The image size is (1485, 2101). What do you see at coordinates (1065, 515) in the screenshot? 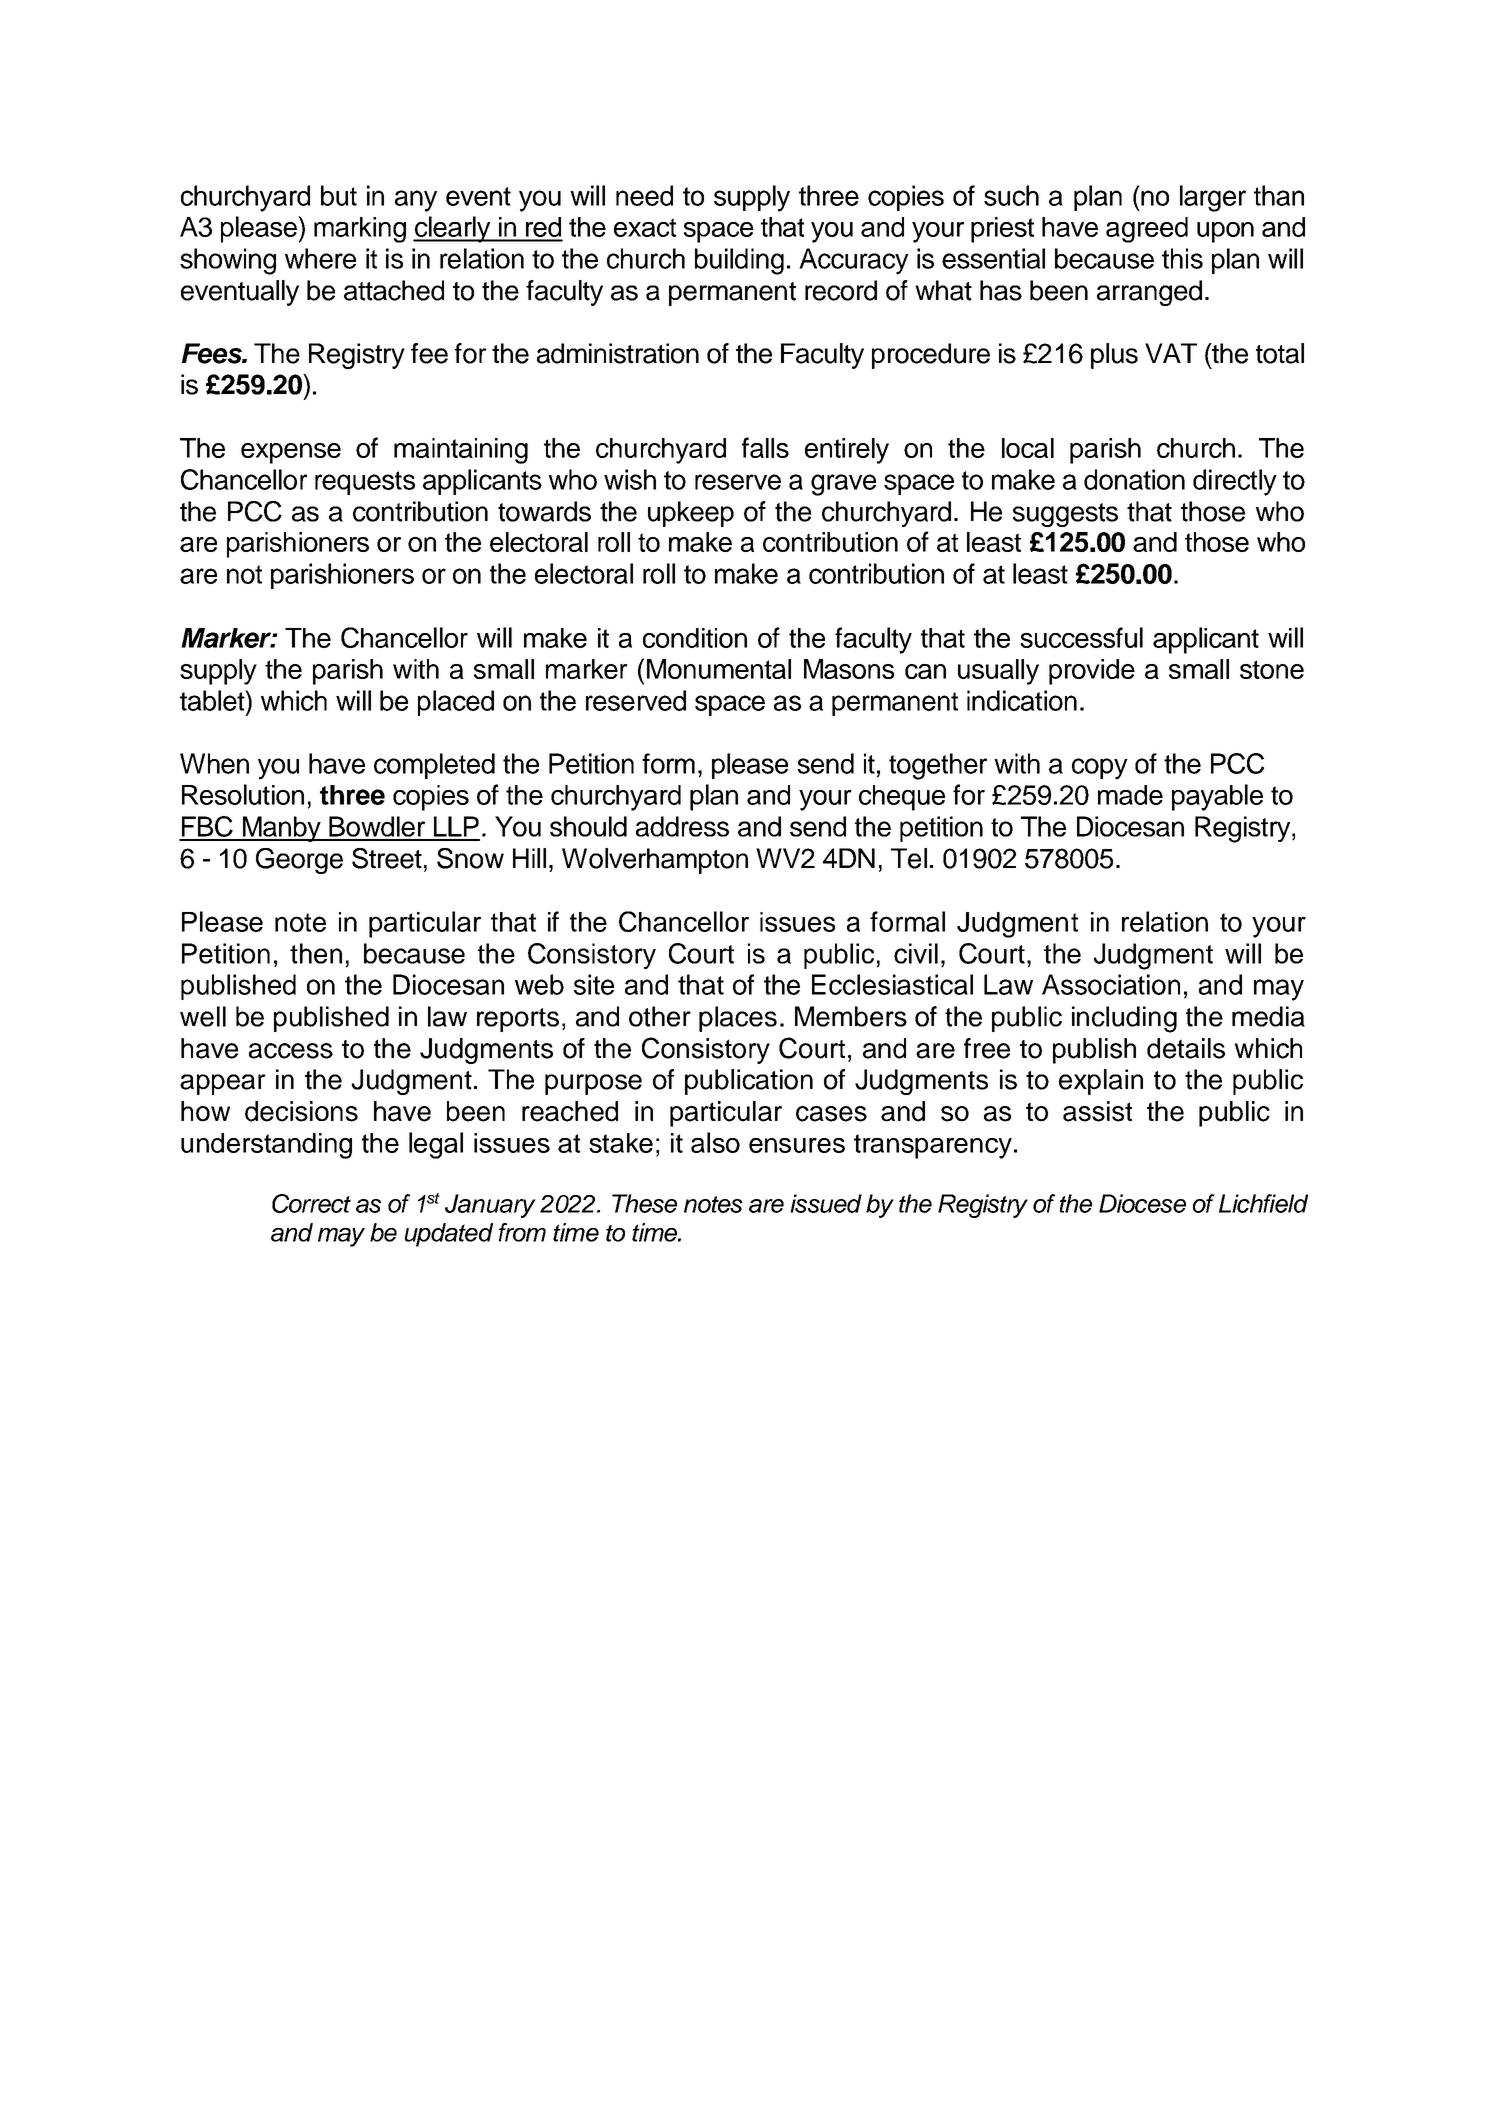
I see `suggests` at bounding box center [1065, 515].
